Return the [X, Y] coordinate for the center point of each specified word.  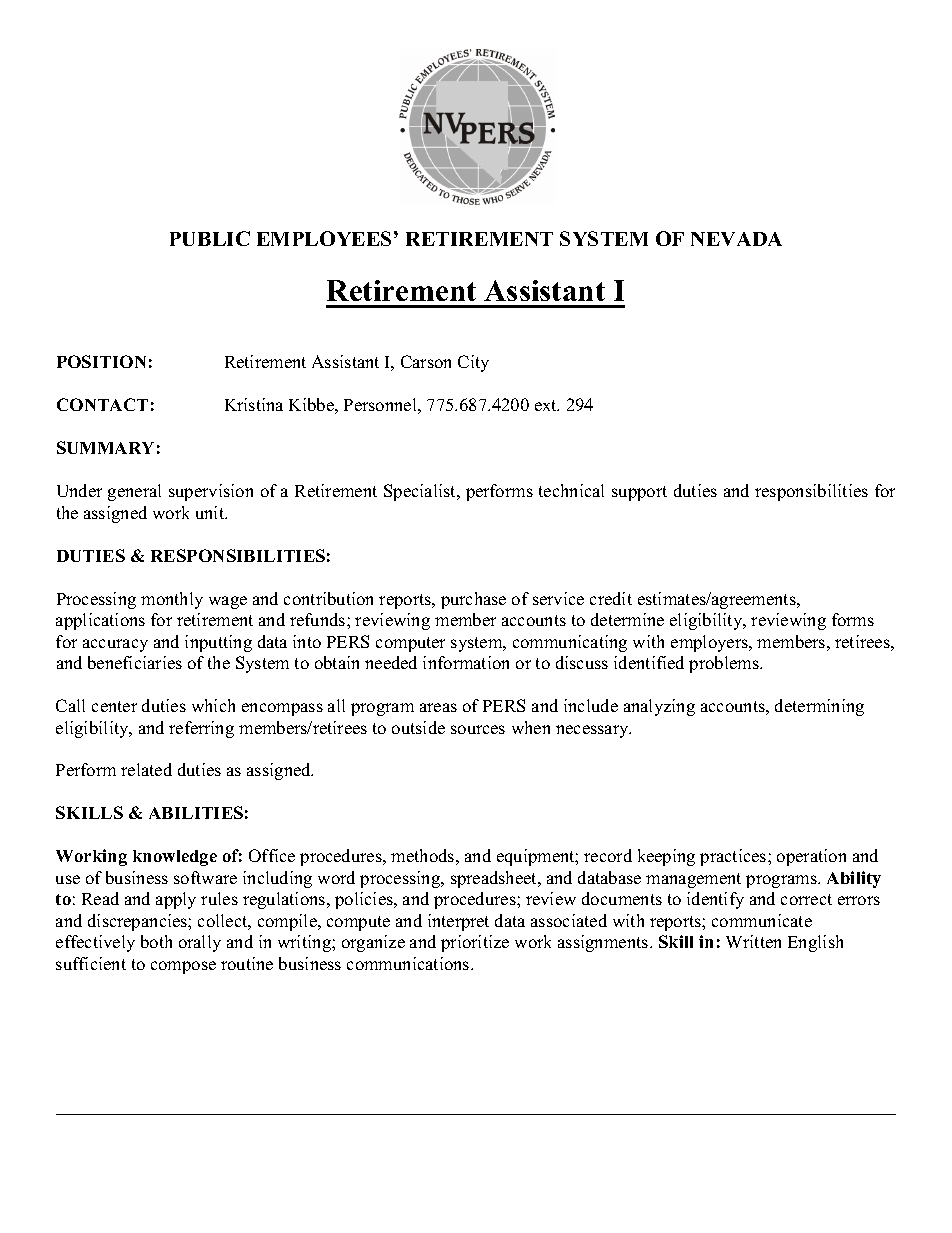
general [134, 492]
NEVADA [736, 239]
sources [478, 729]
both [156, 941]
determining [819, 707]
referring [201, 729]
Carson [426, 361]
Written [753, 941]
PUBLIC [210, 238]
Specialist [421, 492]
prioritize [475, 943]
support [639, 493]
